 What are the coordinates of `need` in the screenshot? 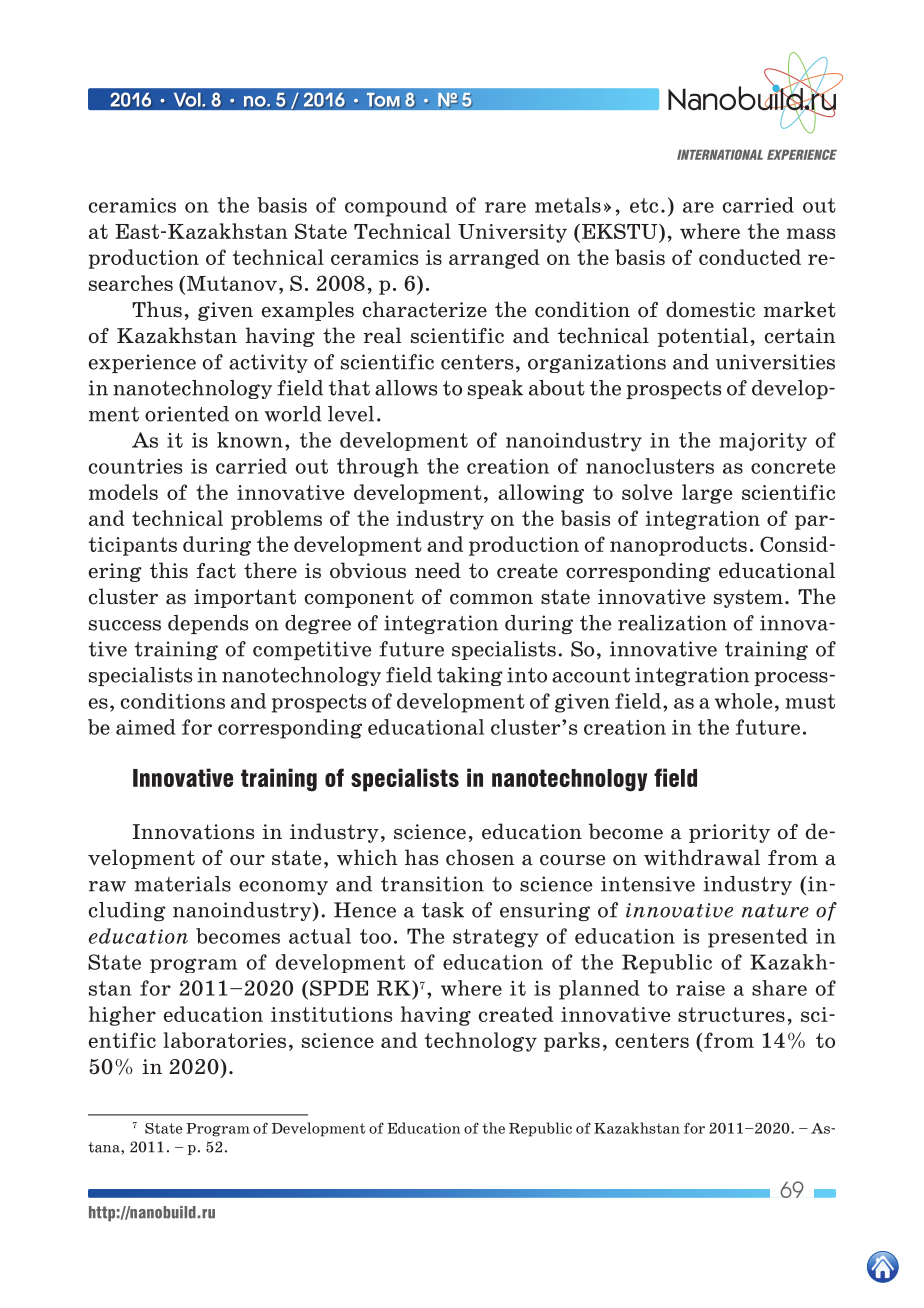 It's located at (438, 570).
